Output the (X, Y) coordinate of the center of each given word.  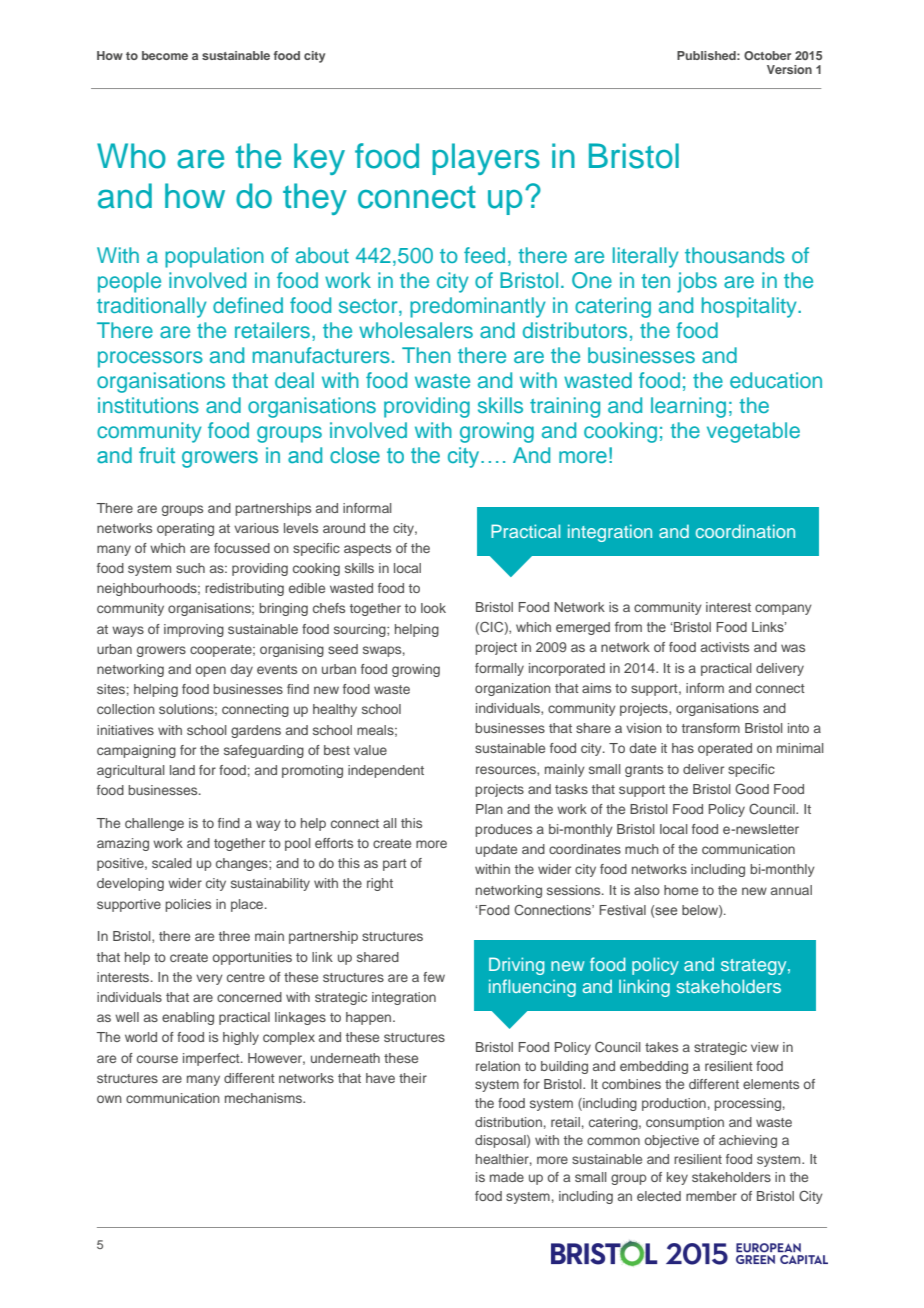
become (165, 55)
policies (188, 905)
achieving (748, 1141)
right (380, 884)
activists (725, 647)
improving (194, 630)
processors (150, 359)
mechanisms (265, 1098)
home (681, 890)
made (507, 1177)
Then (426, 355)
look (433, 608)
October (767, 55)
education (776, 380)
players (486, 159)
